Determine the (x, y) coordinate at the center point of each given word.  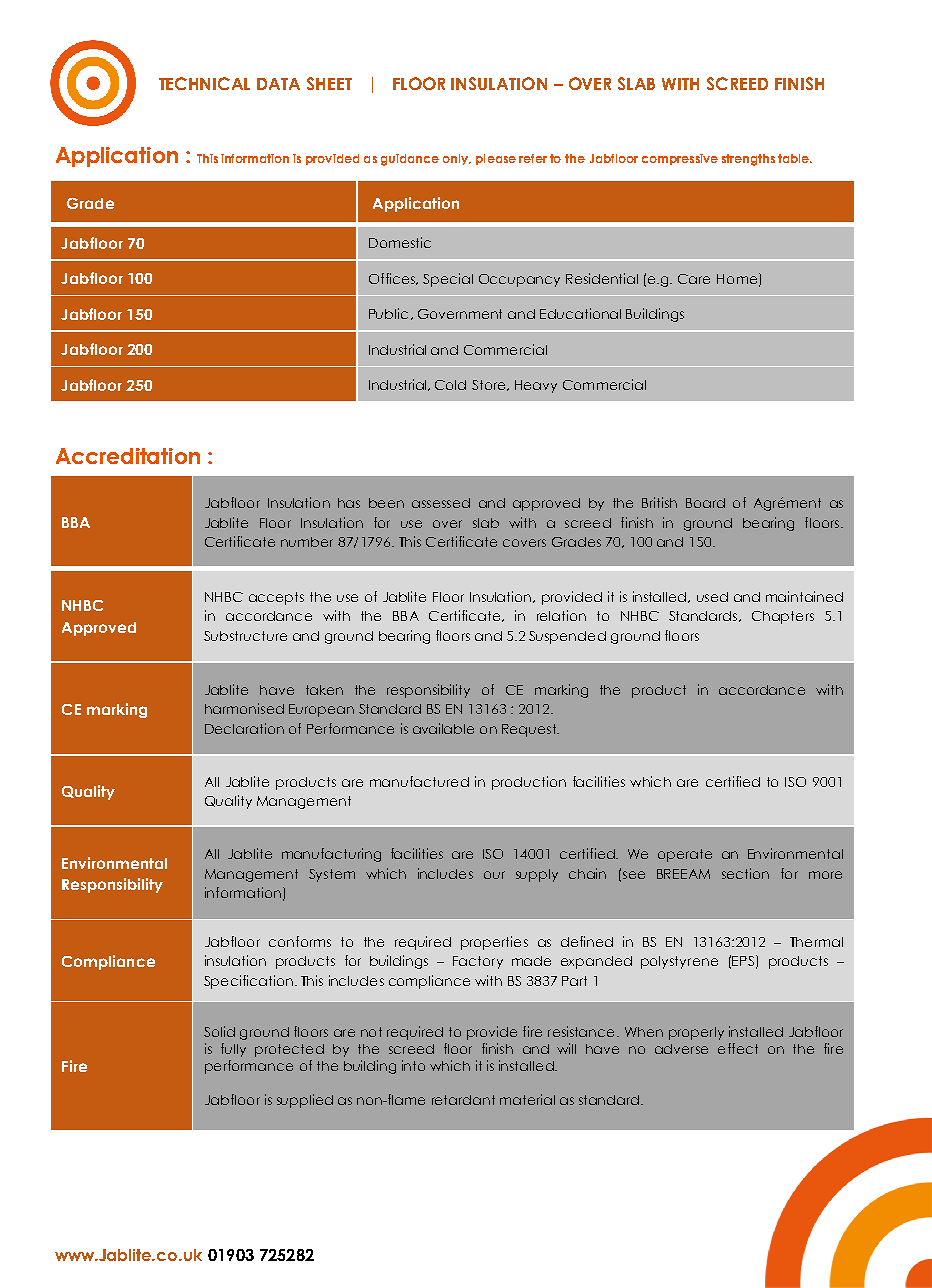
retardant (463, 1100)
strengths (748, 160)
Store (490, 385)
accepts (276, 598)
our (494, 875)
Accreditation (128, 456)
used (712, 597)
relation (561, 615)
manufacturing (331, 855)
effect (738, 1048)
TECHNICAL (204, 83)
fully (233, 1050)
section (745, 873)
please (496, 159)
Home (737, 279)
